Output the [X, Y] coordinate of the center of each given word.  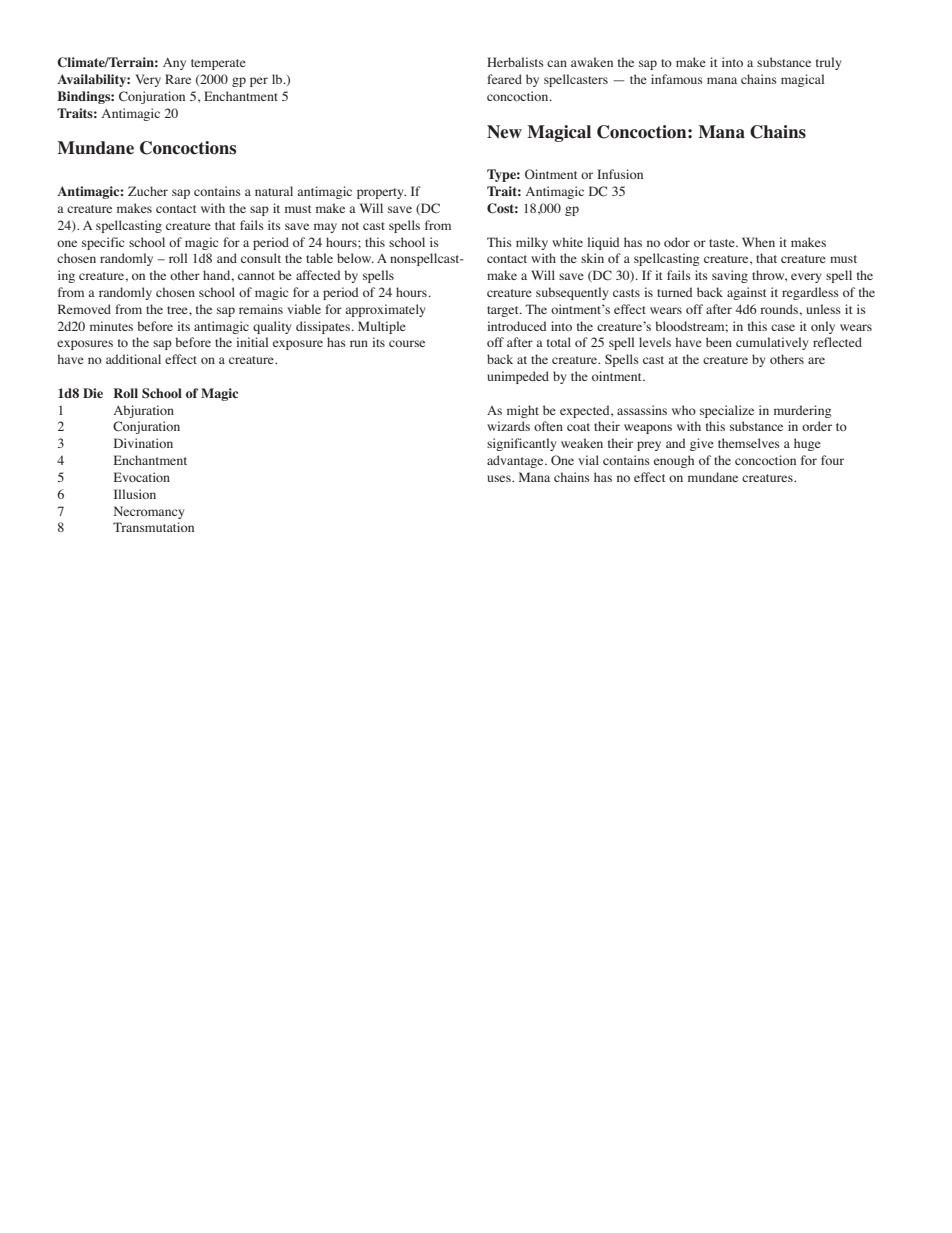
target [504, 311]
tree [178, 310]
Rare [178, 79]
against [747, 293]
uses [500, 478]
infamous [677, 79]
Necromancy [149, 512]
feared [504, 79]
